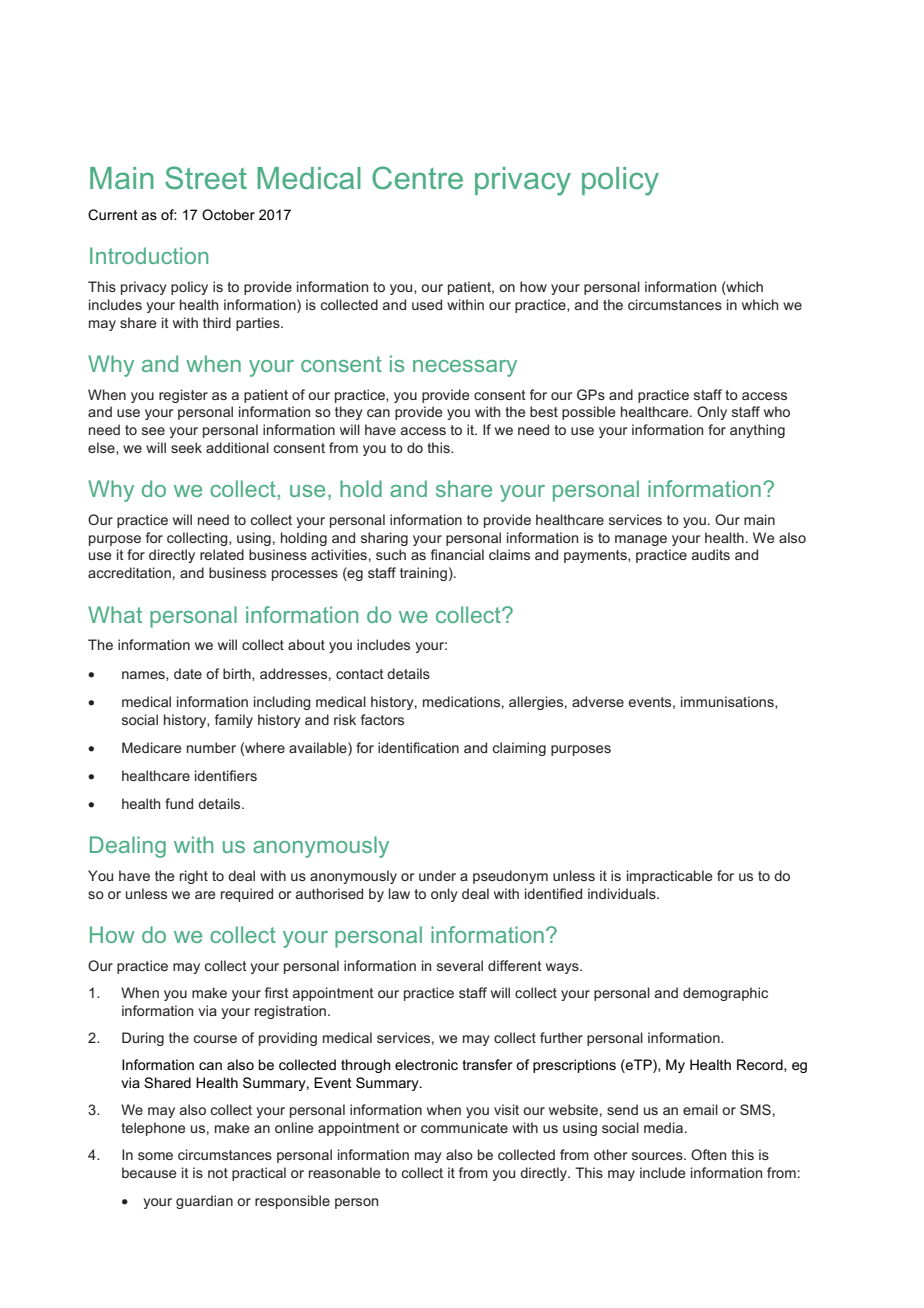 This screenshot has height=1308, width=924. Describe the element at coordinates (382, 719) in the screenshot. I see `factors` at that location.
